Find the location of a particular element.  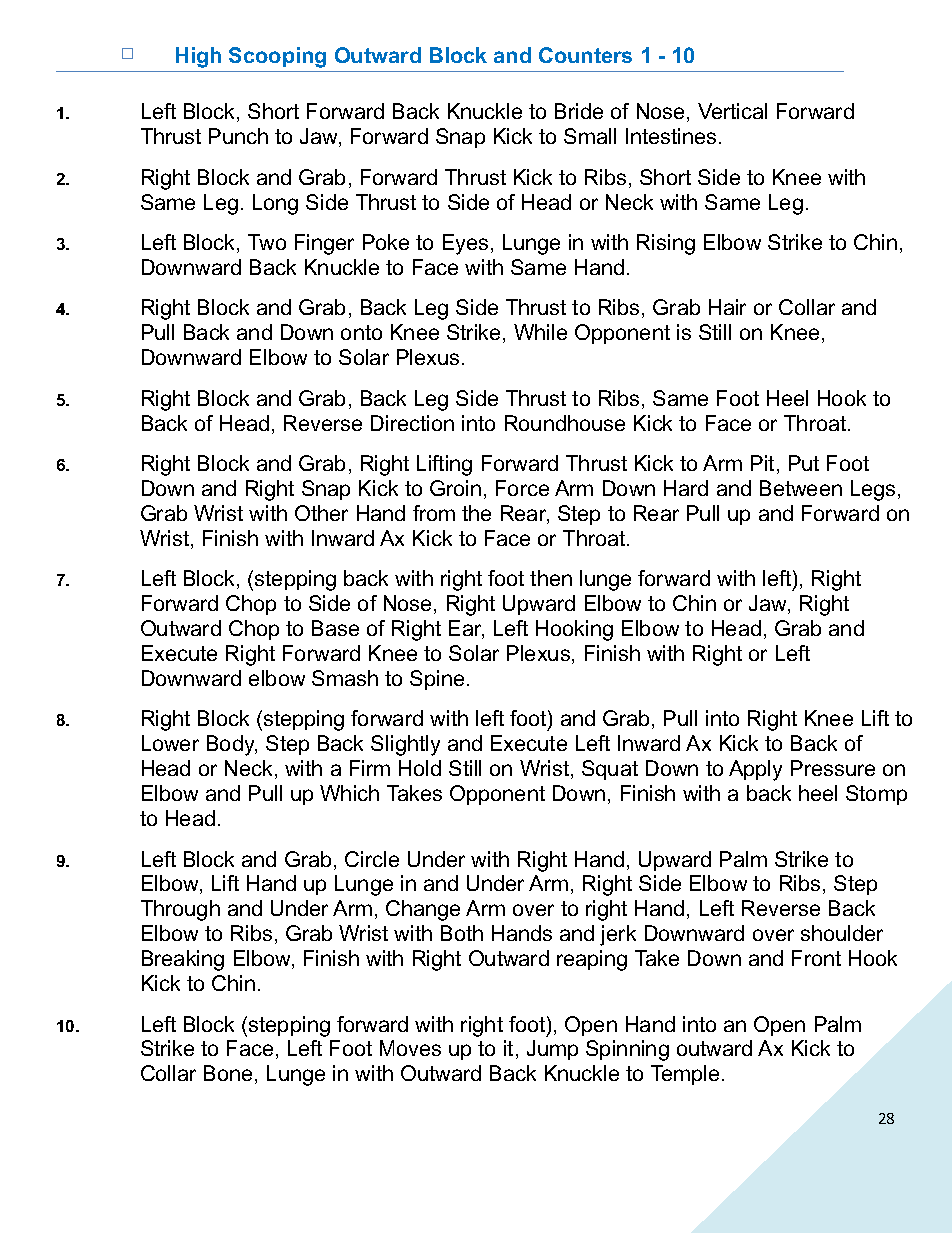

Vertical is located at coordinates (732, 111).
